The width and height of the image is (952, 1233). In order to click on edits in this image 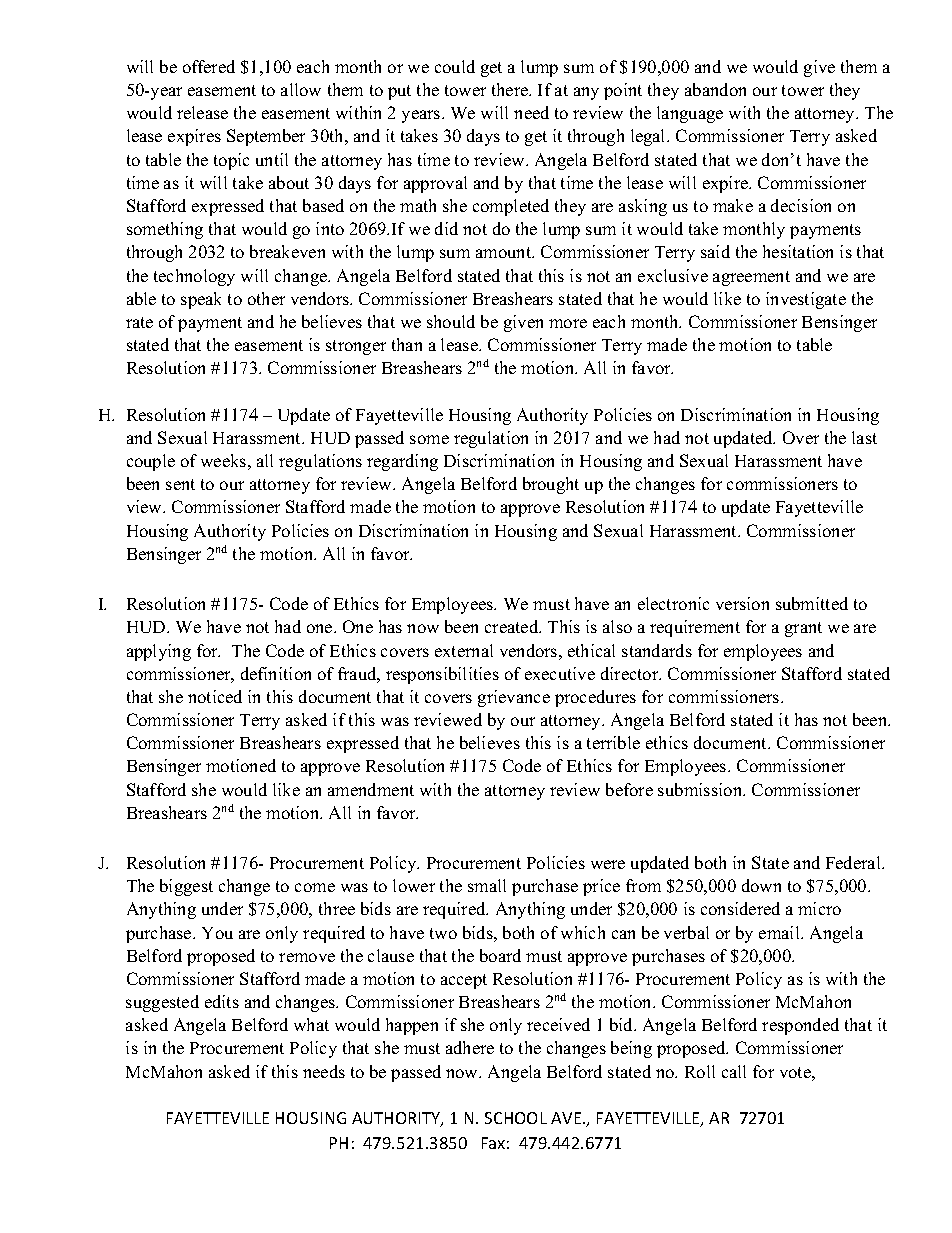, I will do `click(222, 1001)`.
